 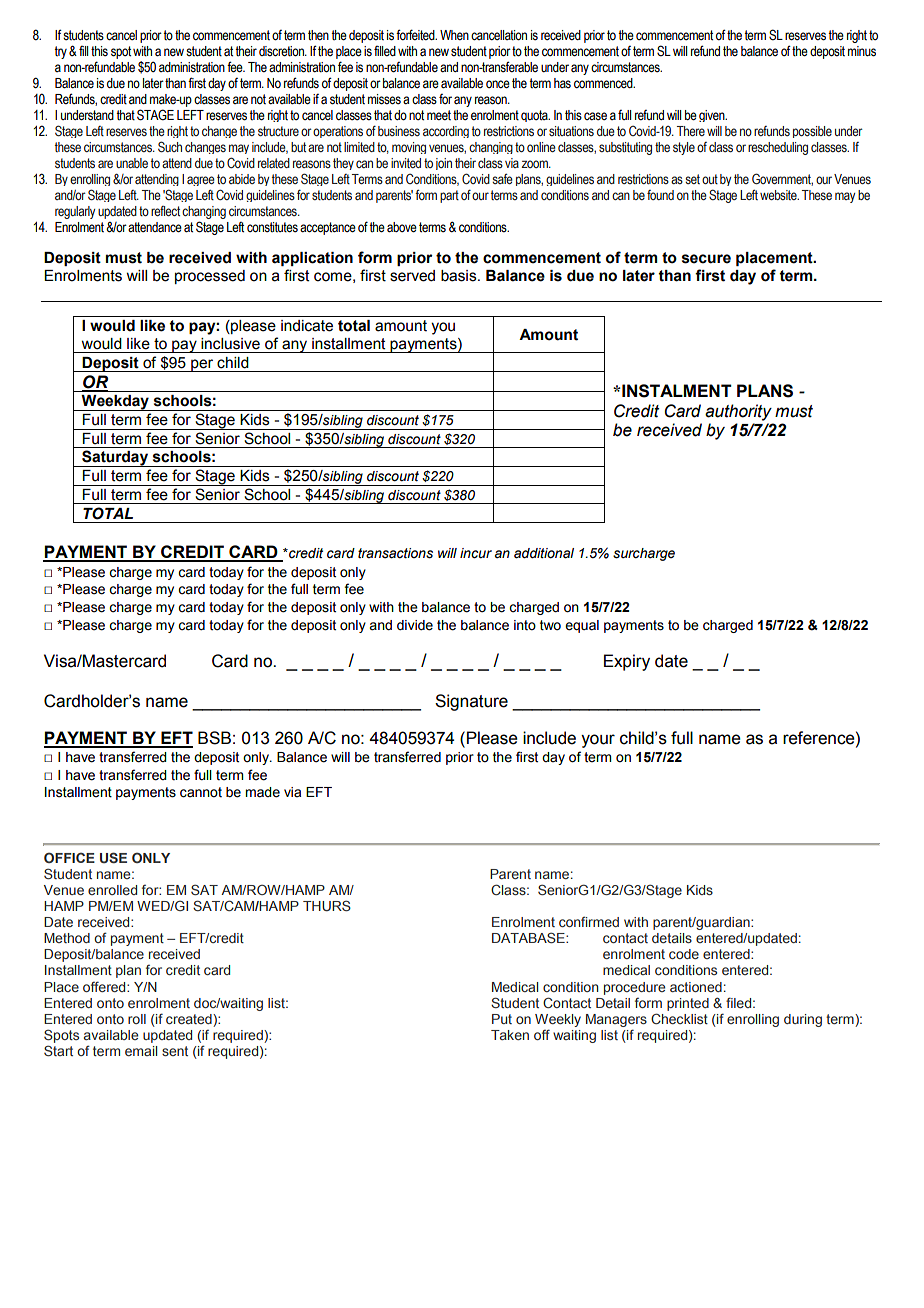 I want to click on once, so click(x=498, y=84).
